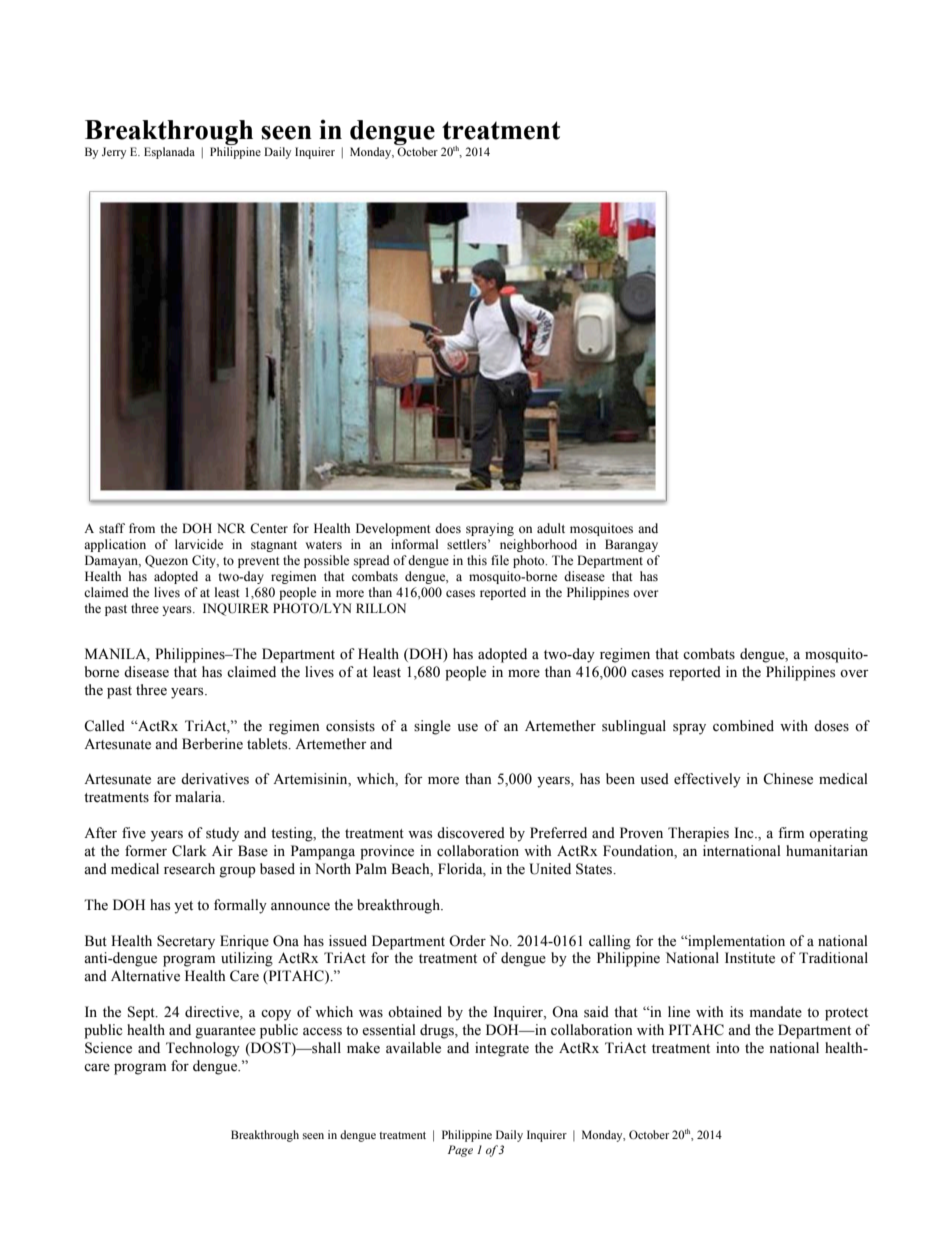  What do you see at coordinates (743, 726) in the screenshot?
I see `combined` at bounding box center [743, 726].
